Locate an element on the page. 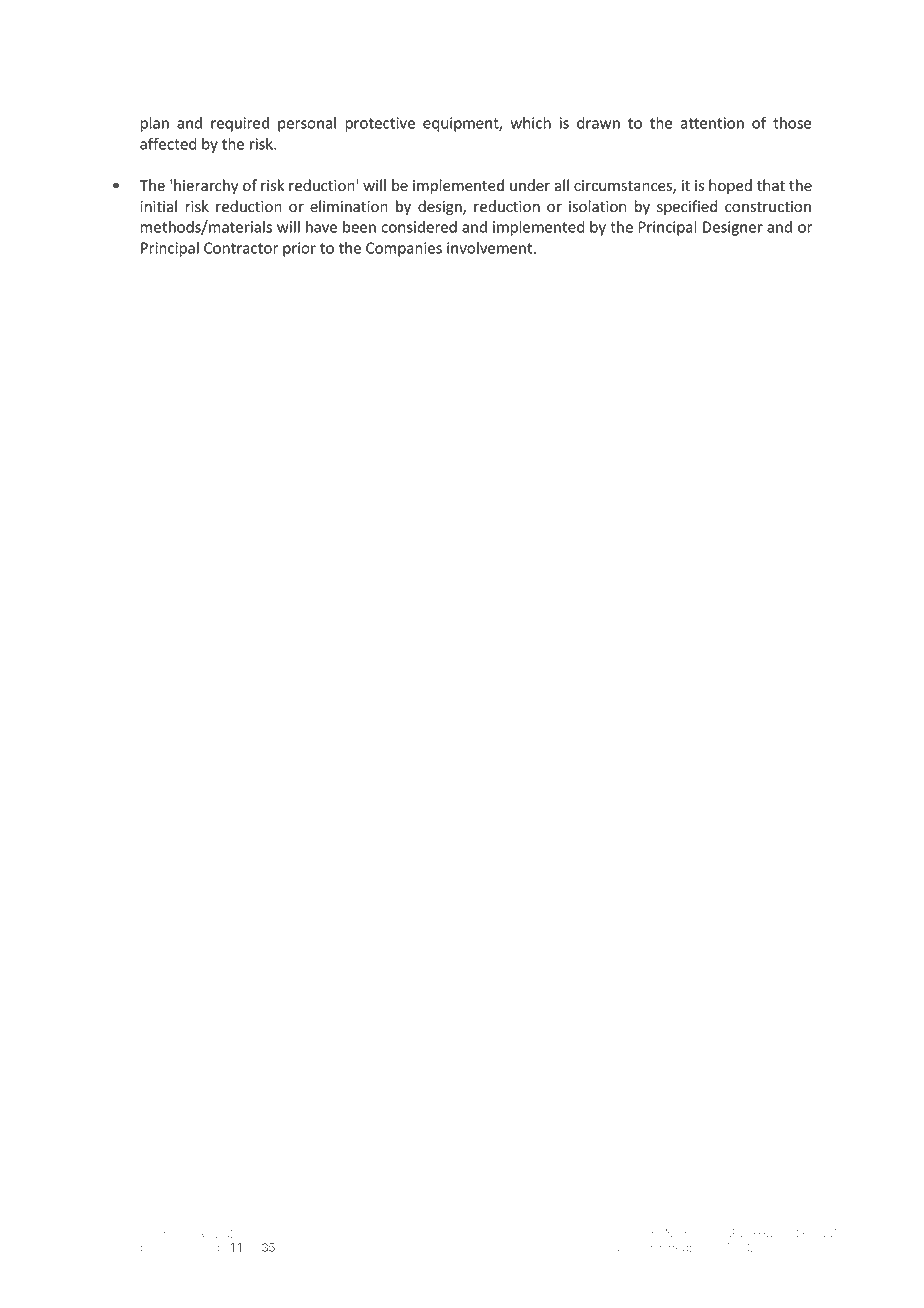 This image has width=924, height=1308. Companies is located at coordinates (404, 249).
